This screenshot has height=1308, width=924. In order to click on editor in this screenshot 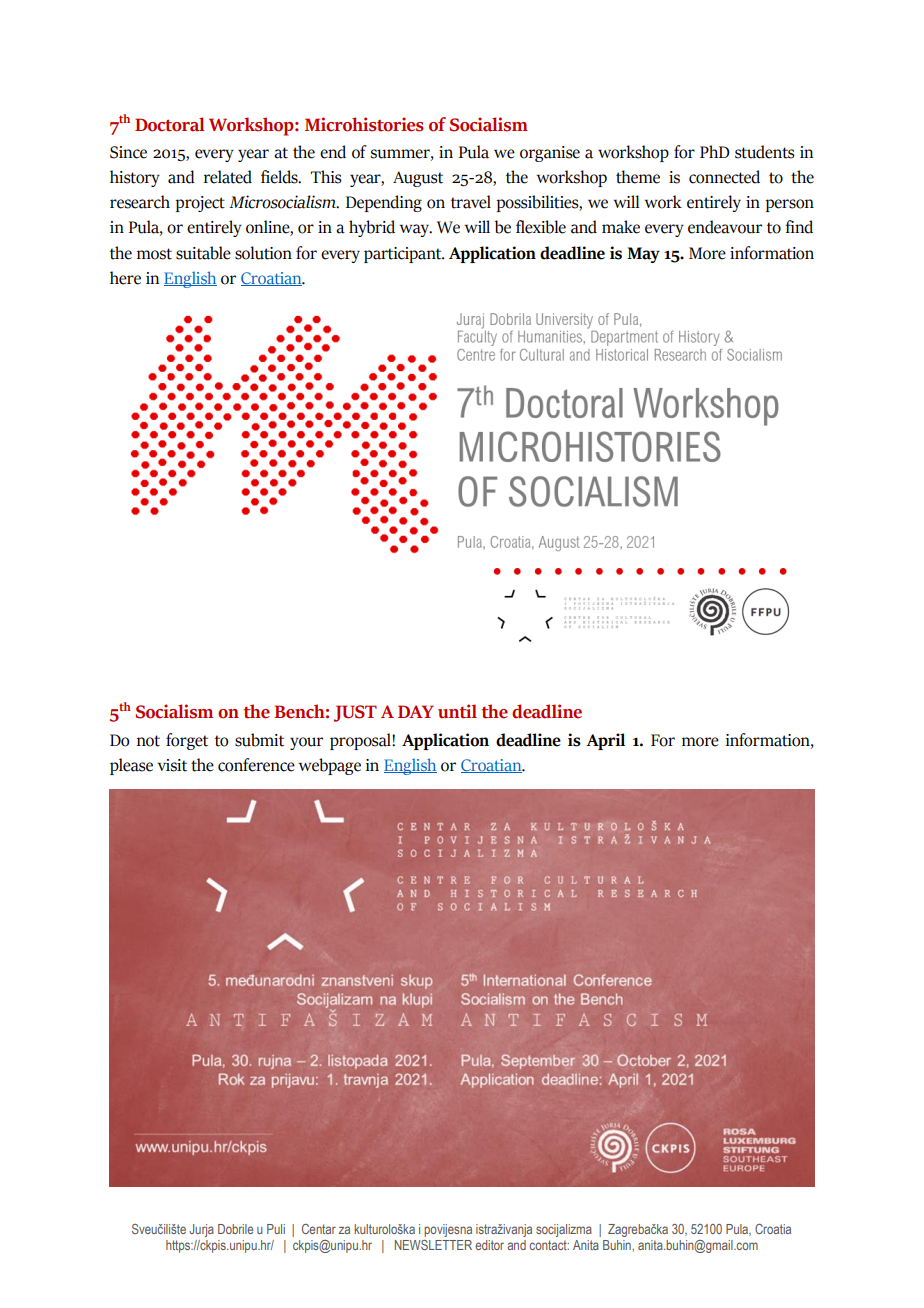, I will do `click(489, 1245)`.
